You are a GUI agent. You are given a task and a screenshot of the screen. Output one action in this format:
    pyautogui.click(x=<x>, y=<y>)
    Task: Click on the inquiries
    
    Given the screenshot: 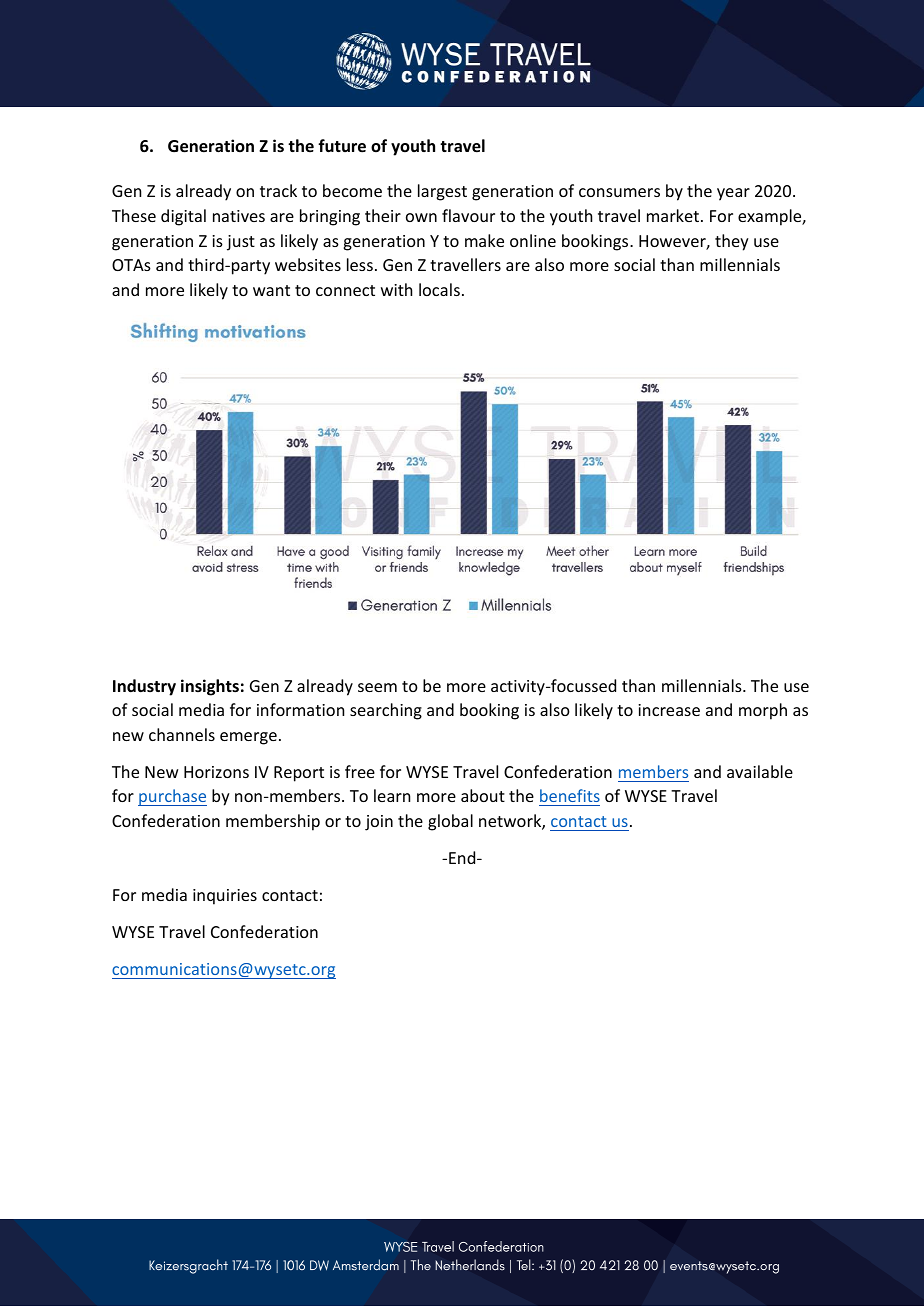 What is the action you would take?
    pyautogui.click(x=225, y=897)
